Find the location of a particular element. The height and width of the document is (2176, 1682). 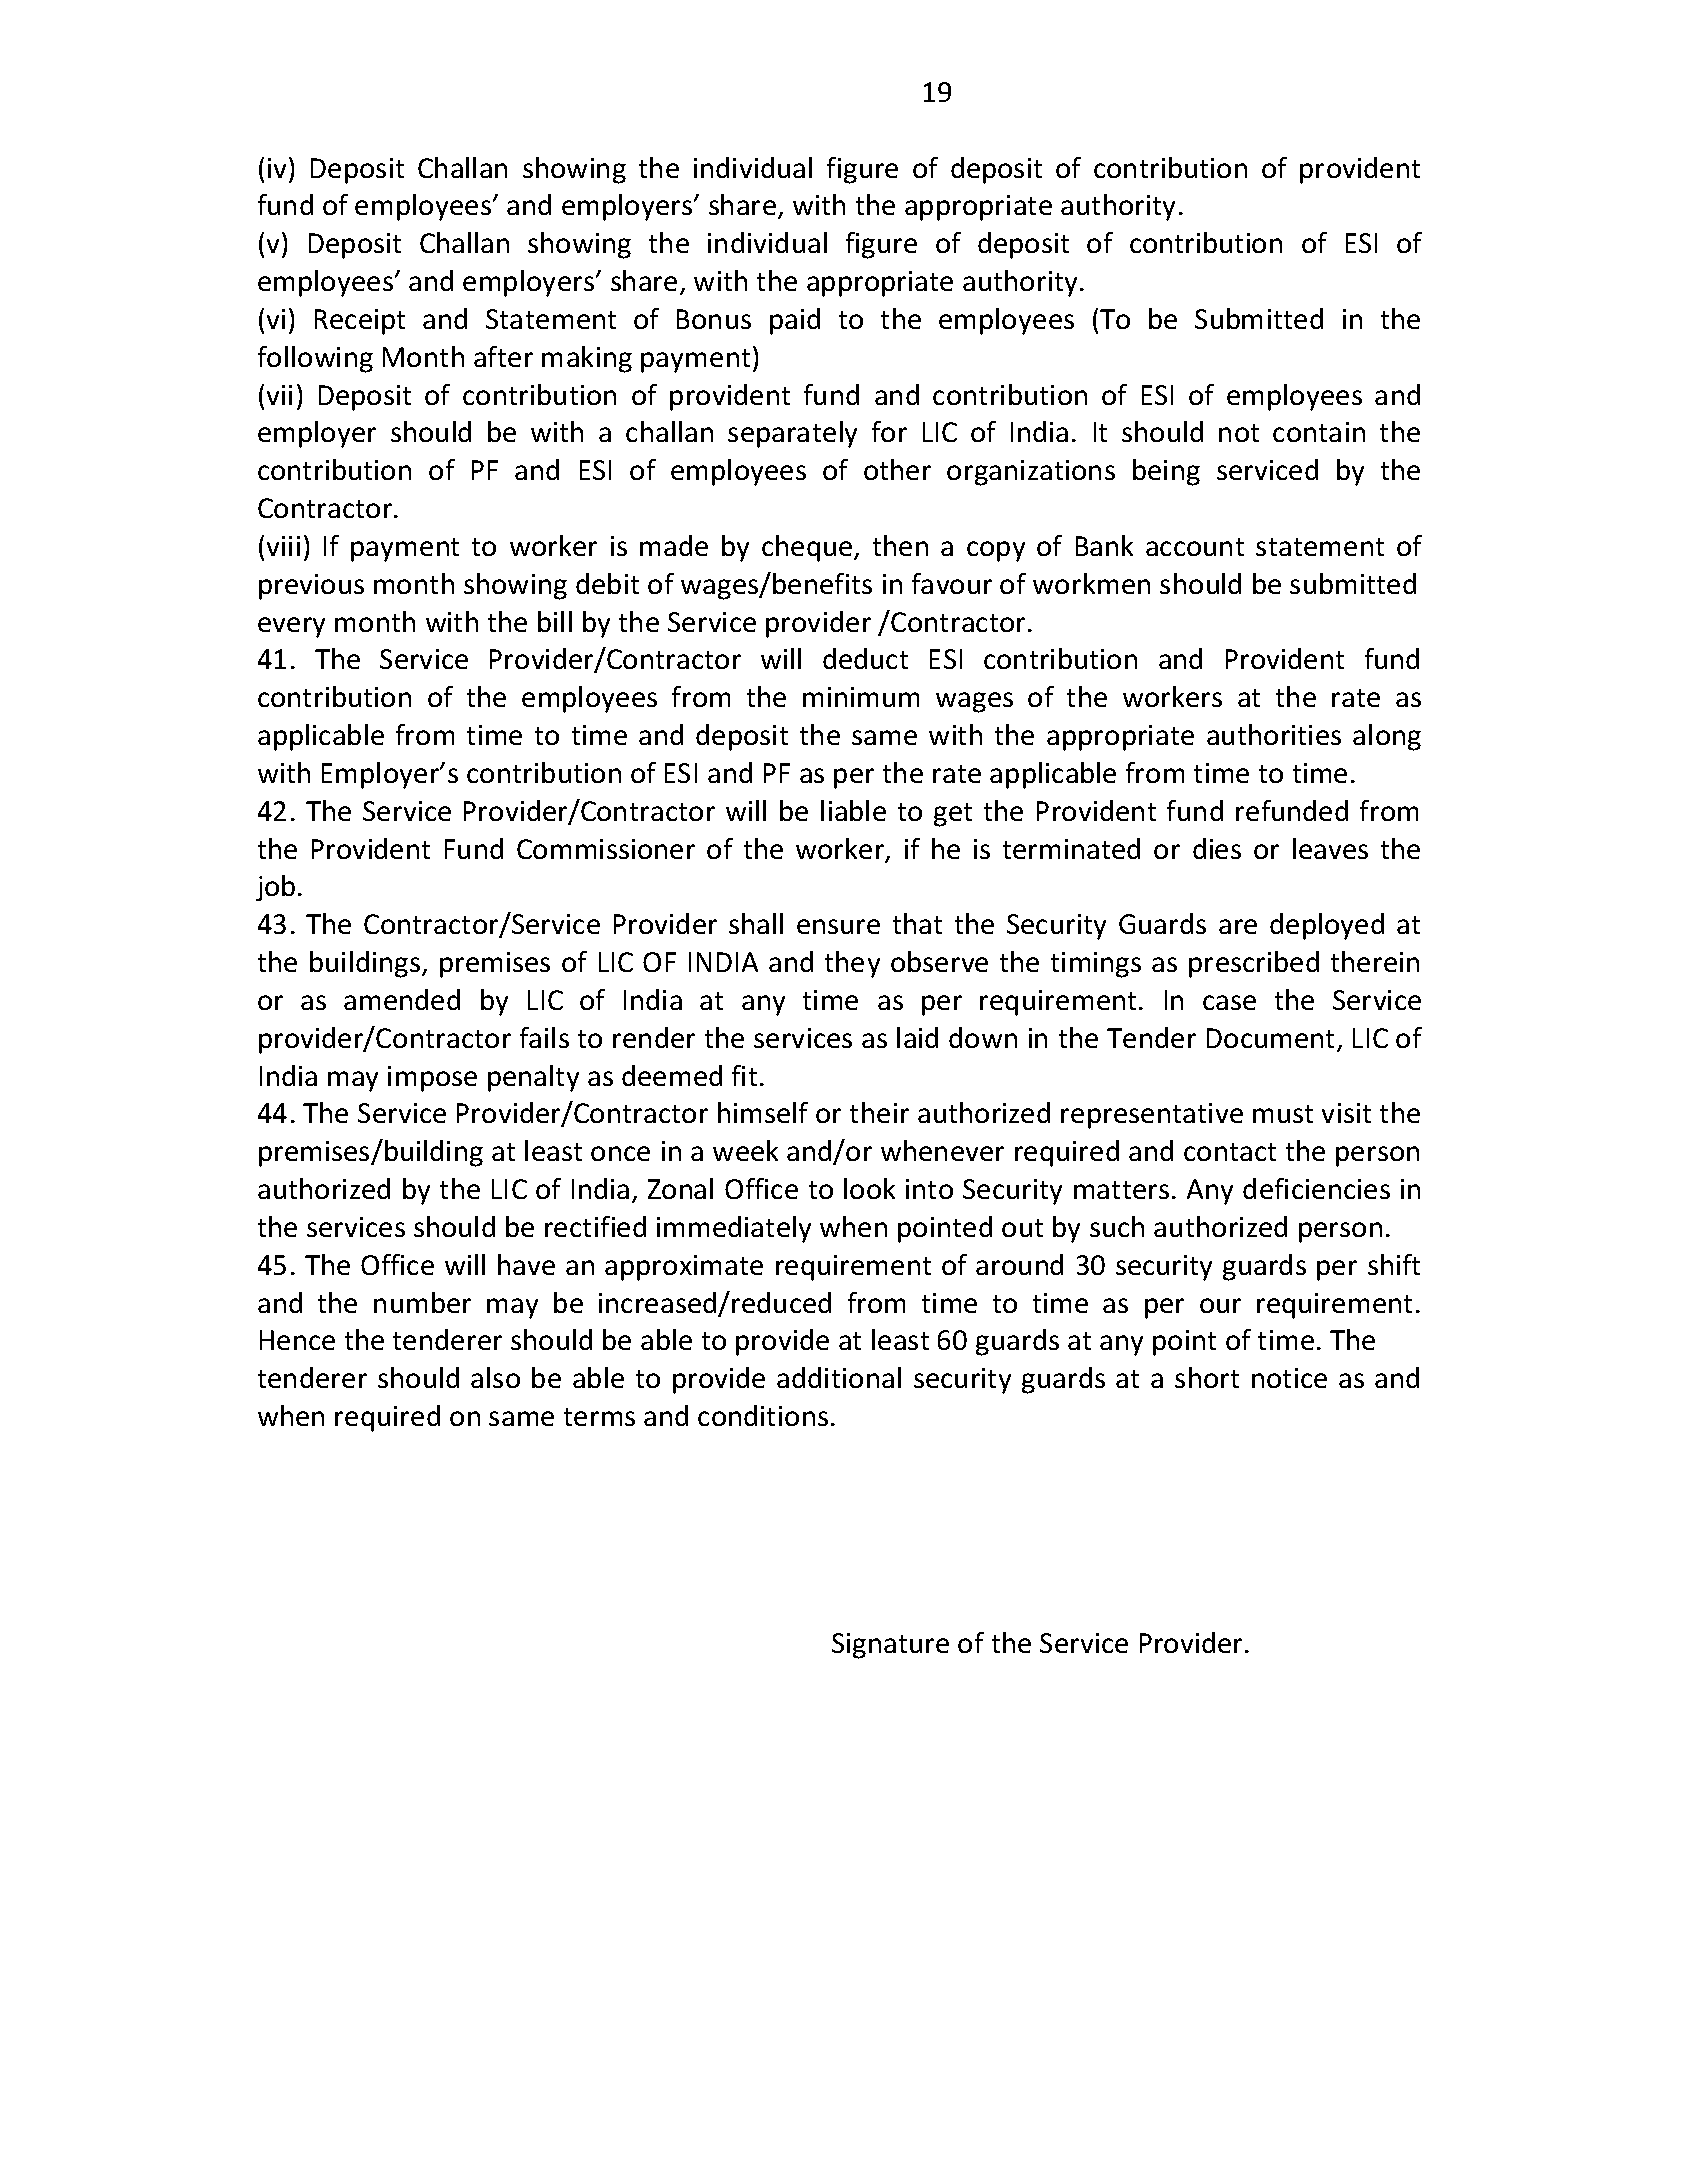

Receipt is located at coordinates (360, 322).
